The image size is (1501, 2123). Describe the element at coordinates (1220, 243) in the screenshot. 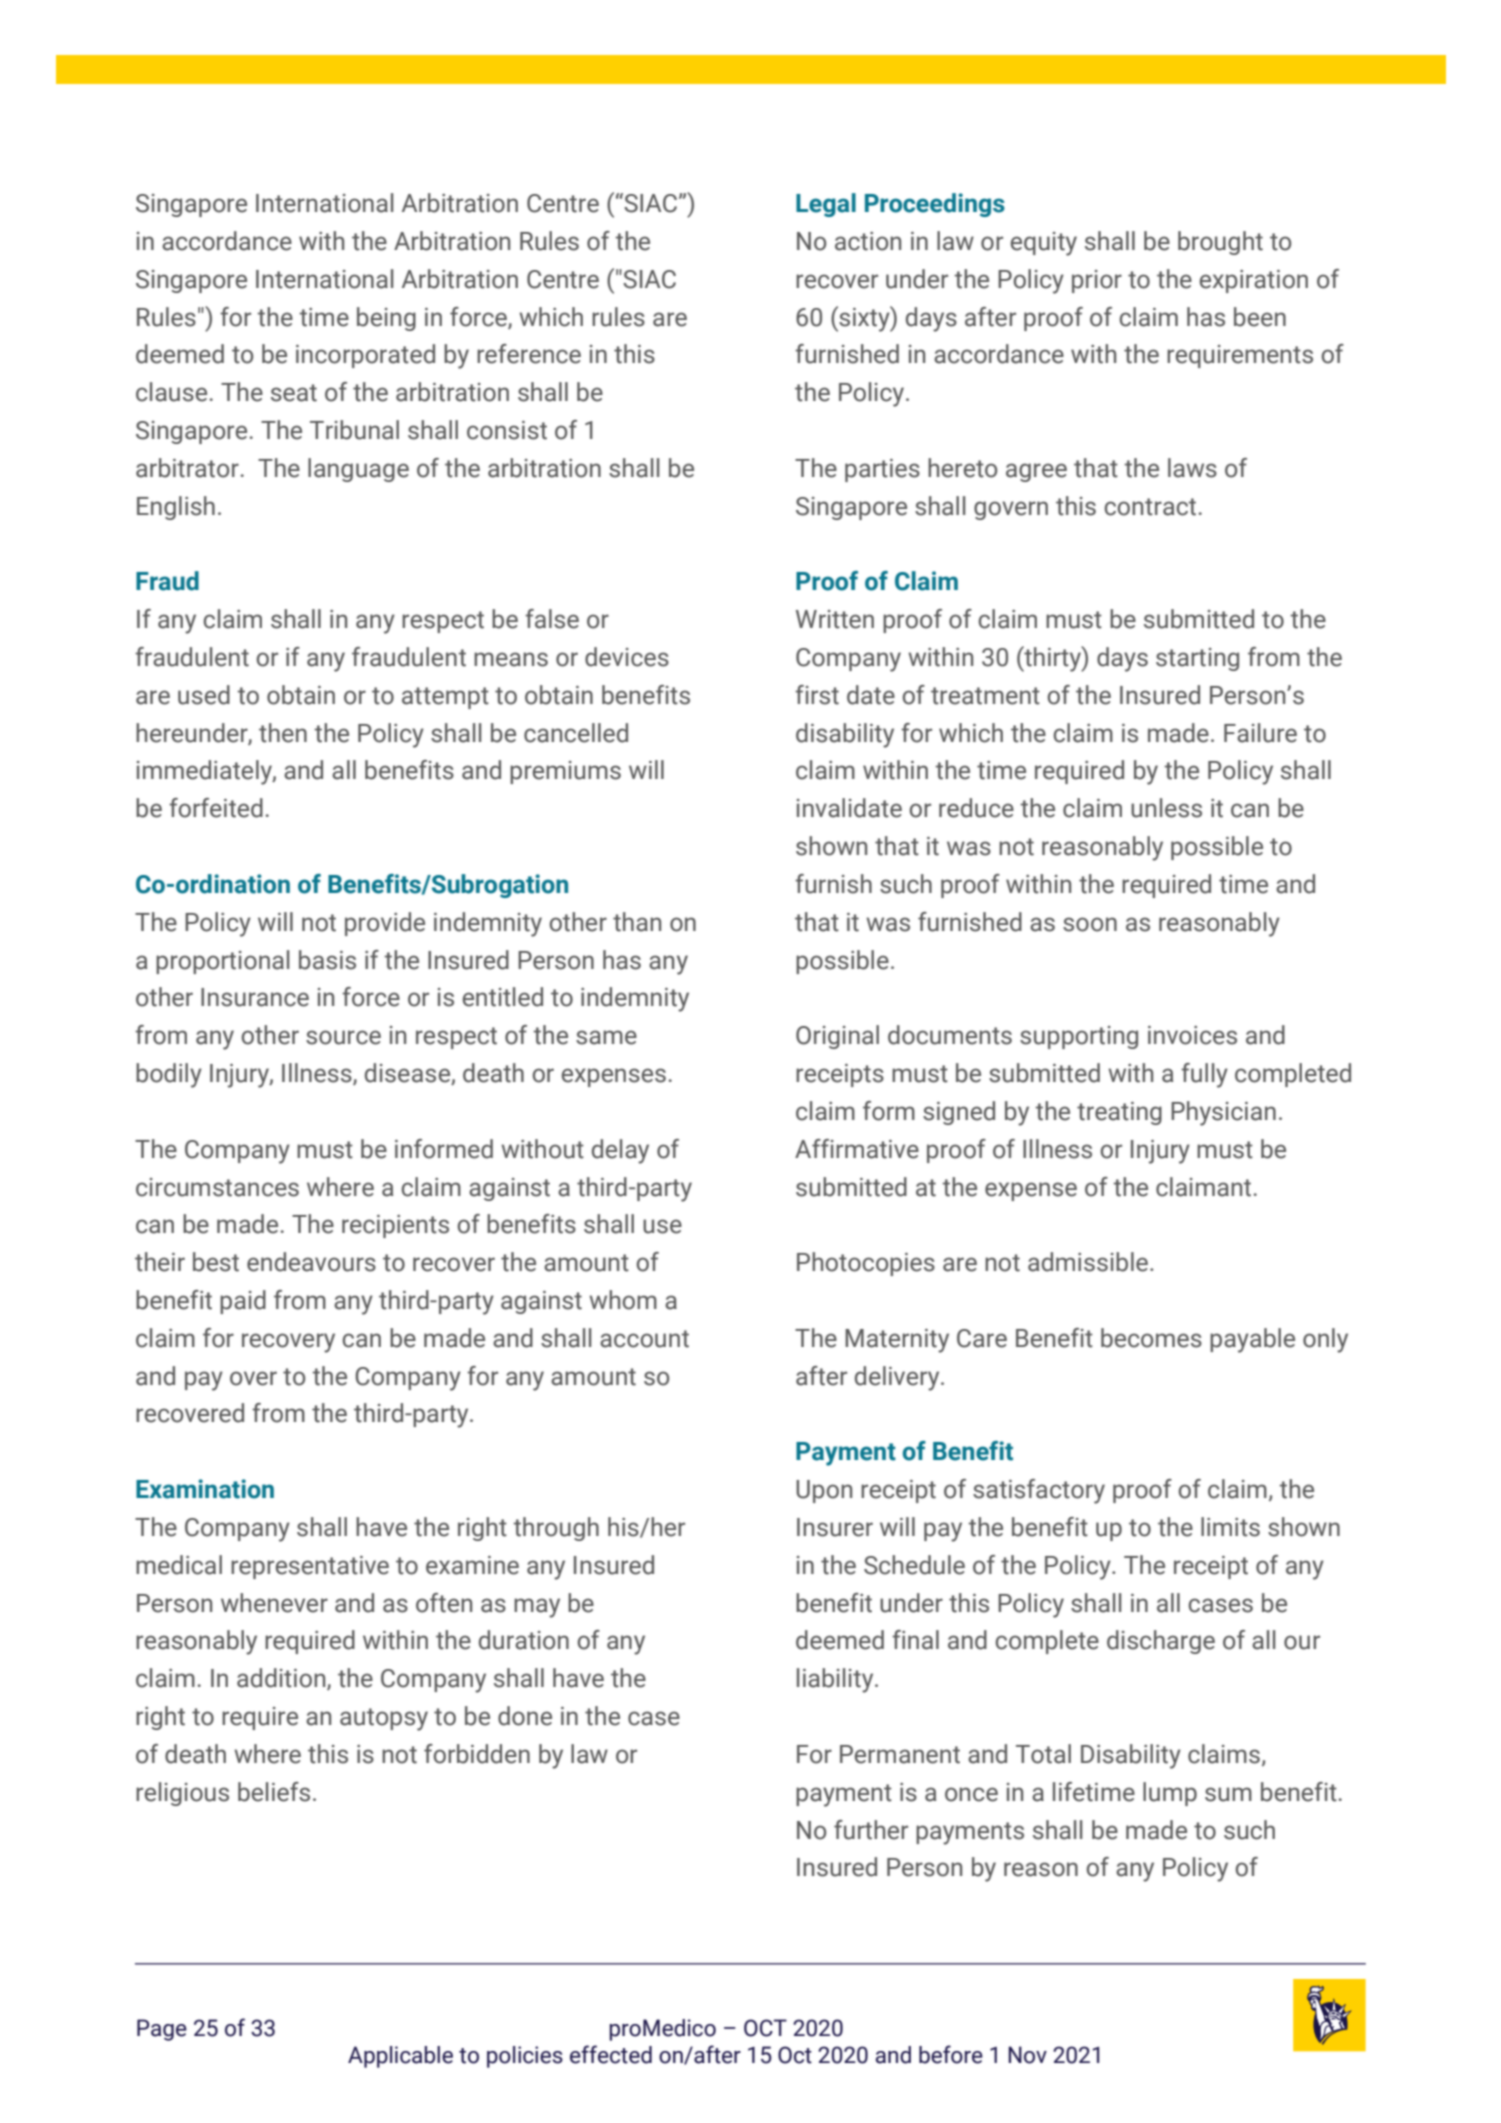

I see `brought` at that location.
